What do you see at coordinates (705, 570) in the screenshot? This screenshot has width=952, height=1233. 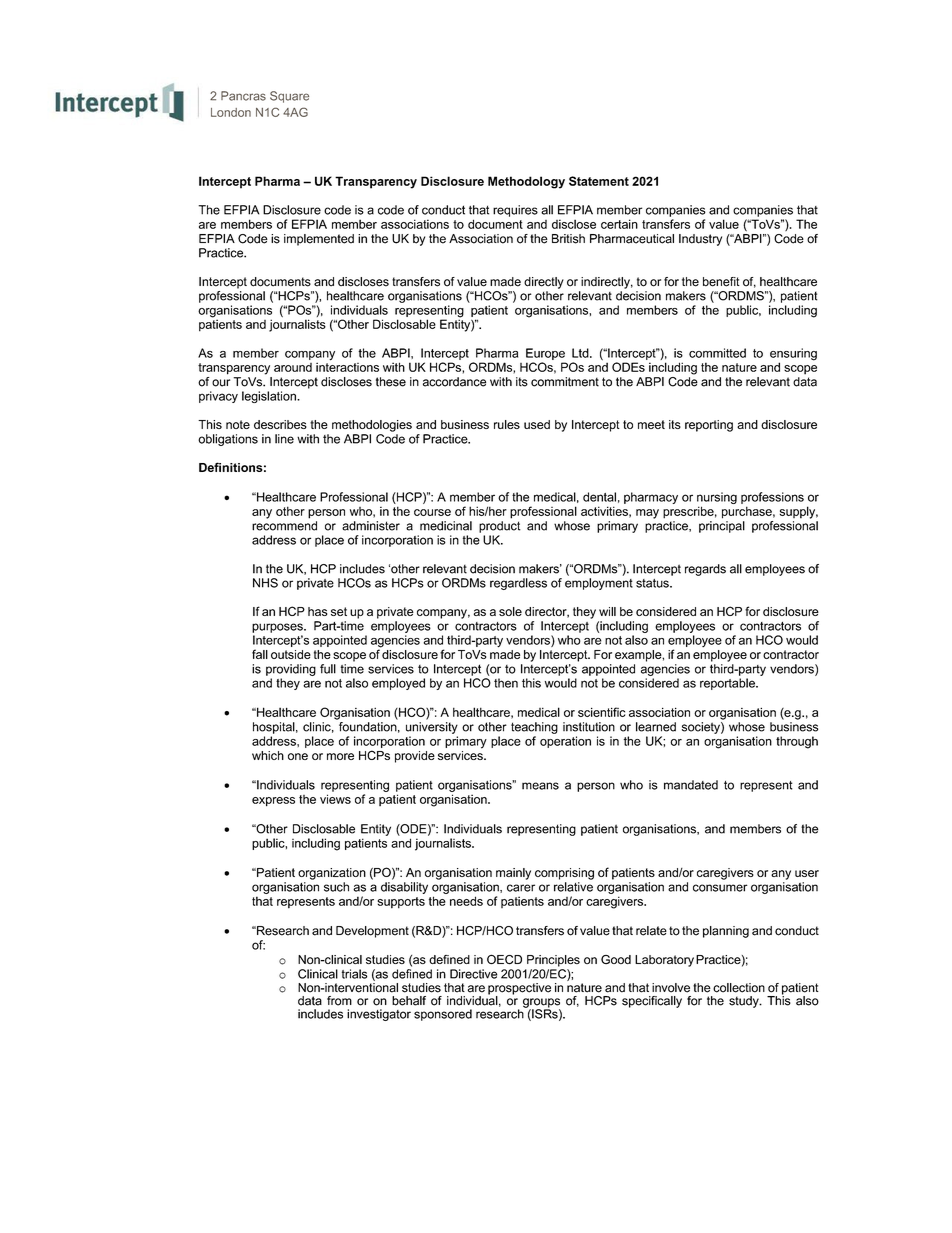 I see `regards` at bounding box center [705, 570].
